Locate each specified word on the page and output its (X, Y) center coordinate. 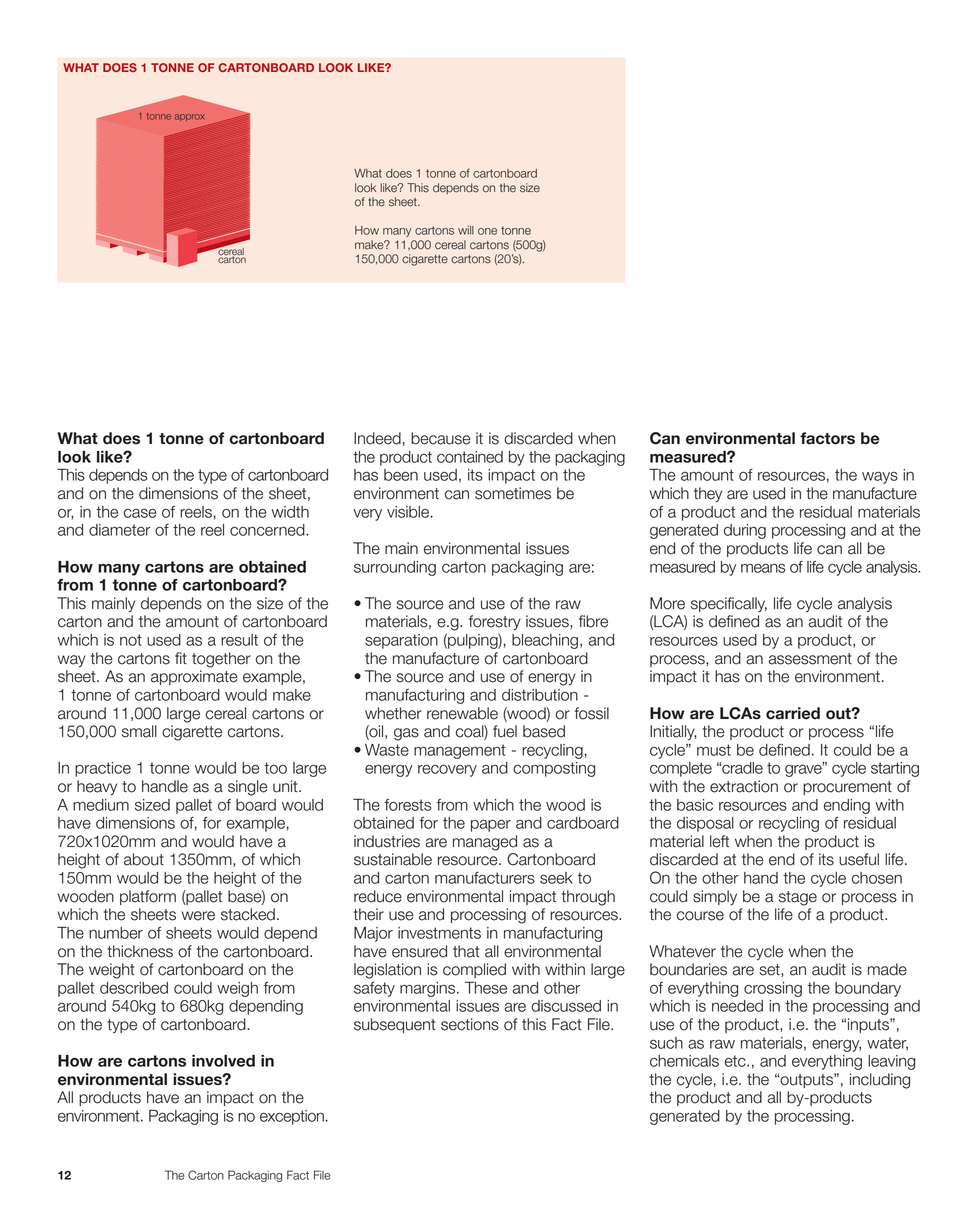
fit (181, 658)
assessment (810, 659)
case (140, 513)
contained (470, 457)
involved (223, 1061)
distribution (540, 695)
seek (556, 878)
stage (798, 898)
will (466, 230)
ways (880, 477)
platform (148, 897)
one (487, 231)
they (708, 494)
